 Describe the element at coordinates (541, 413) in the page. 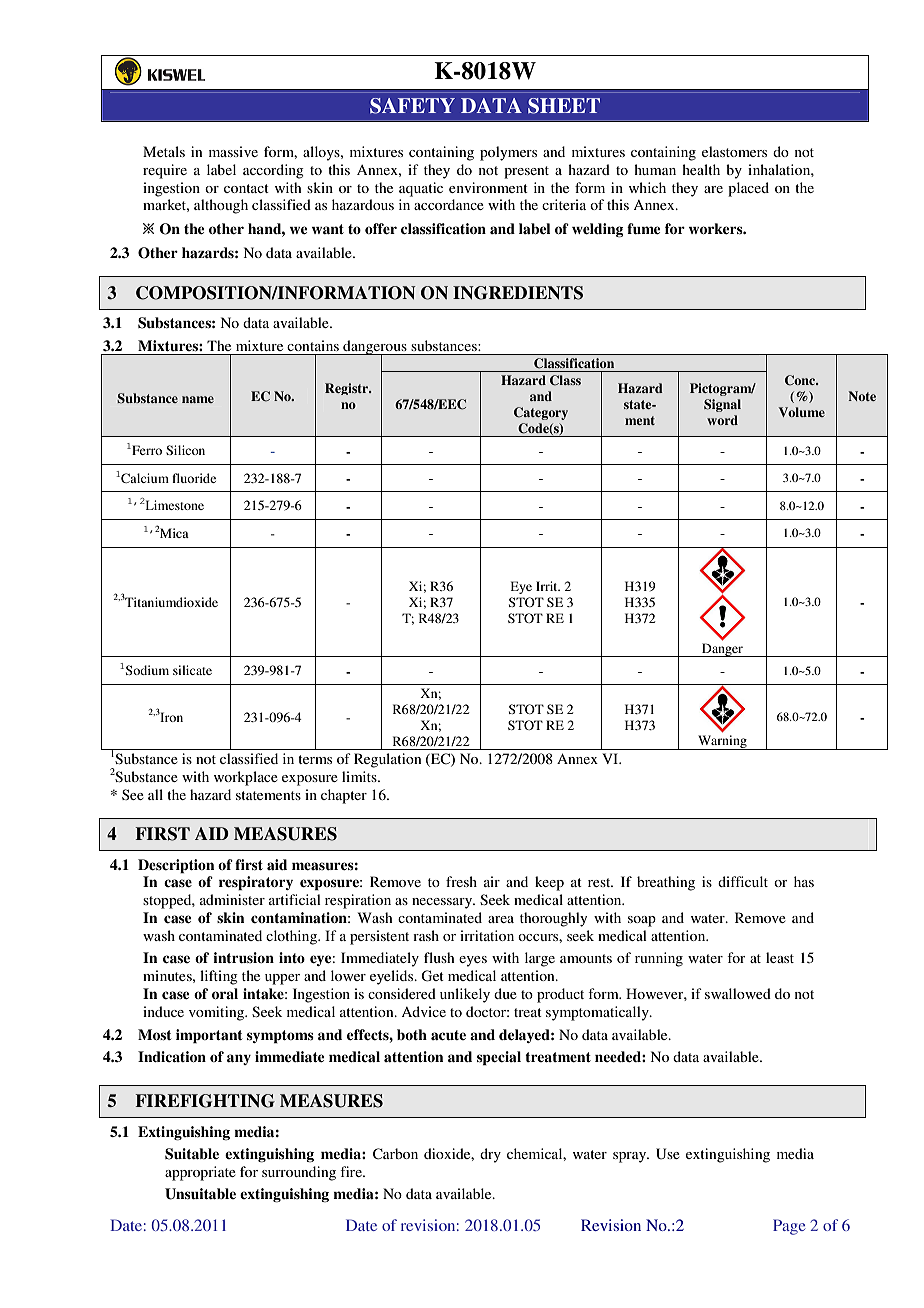

I see `Category` at that location.
